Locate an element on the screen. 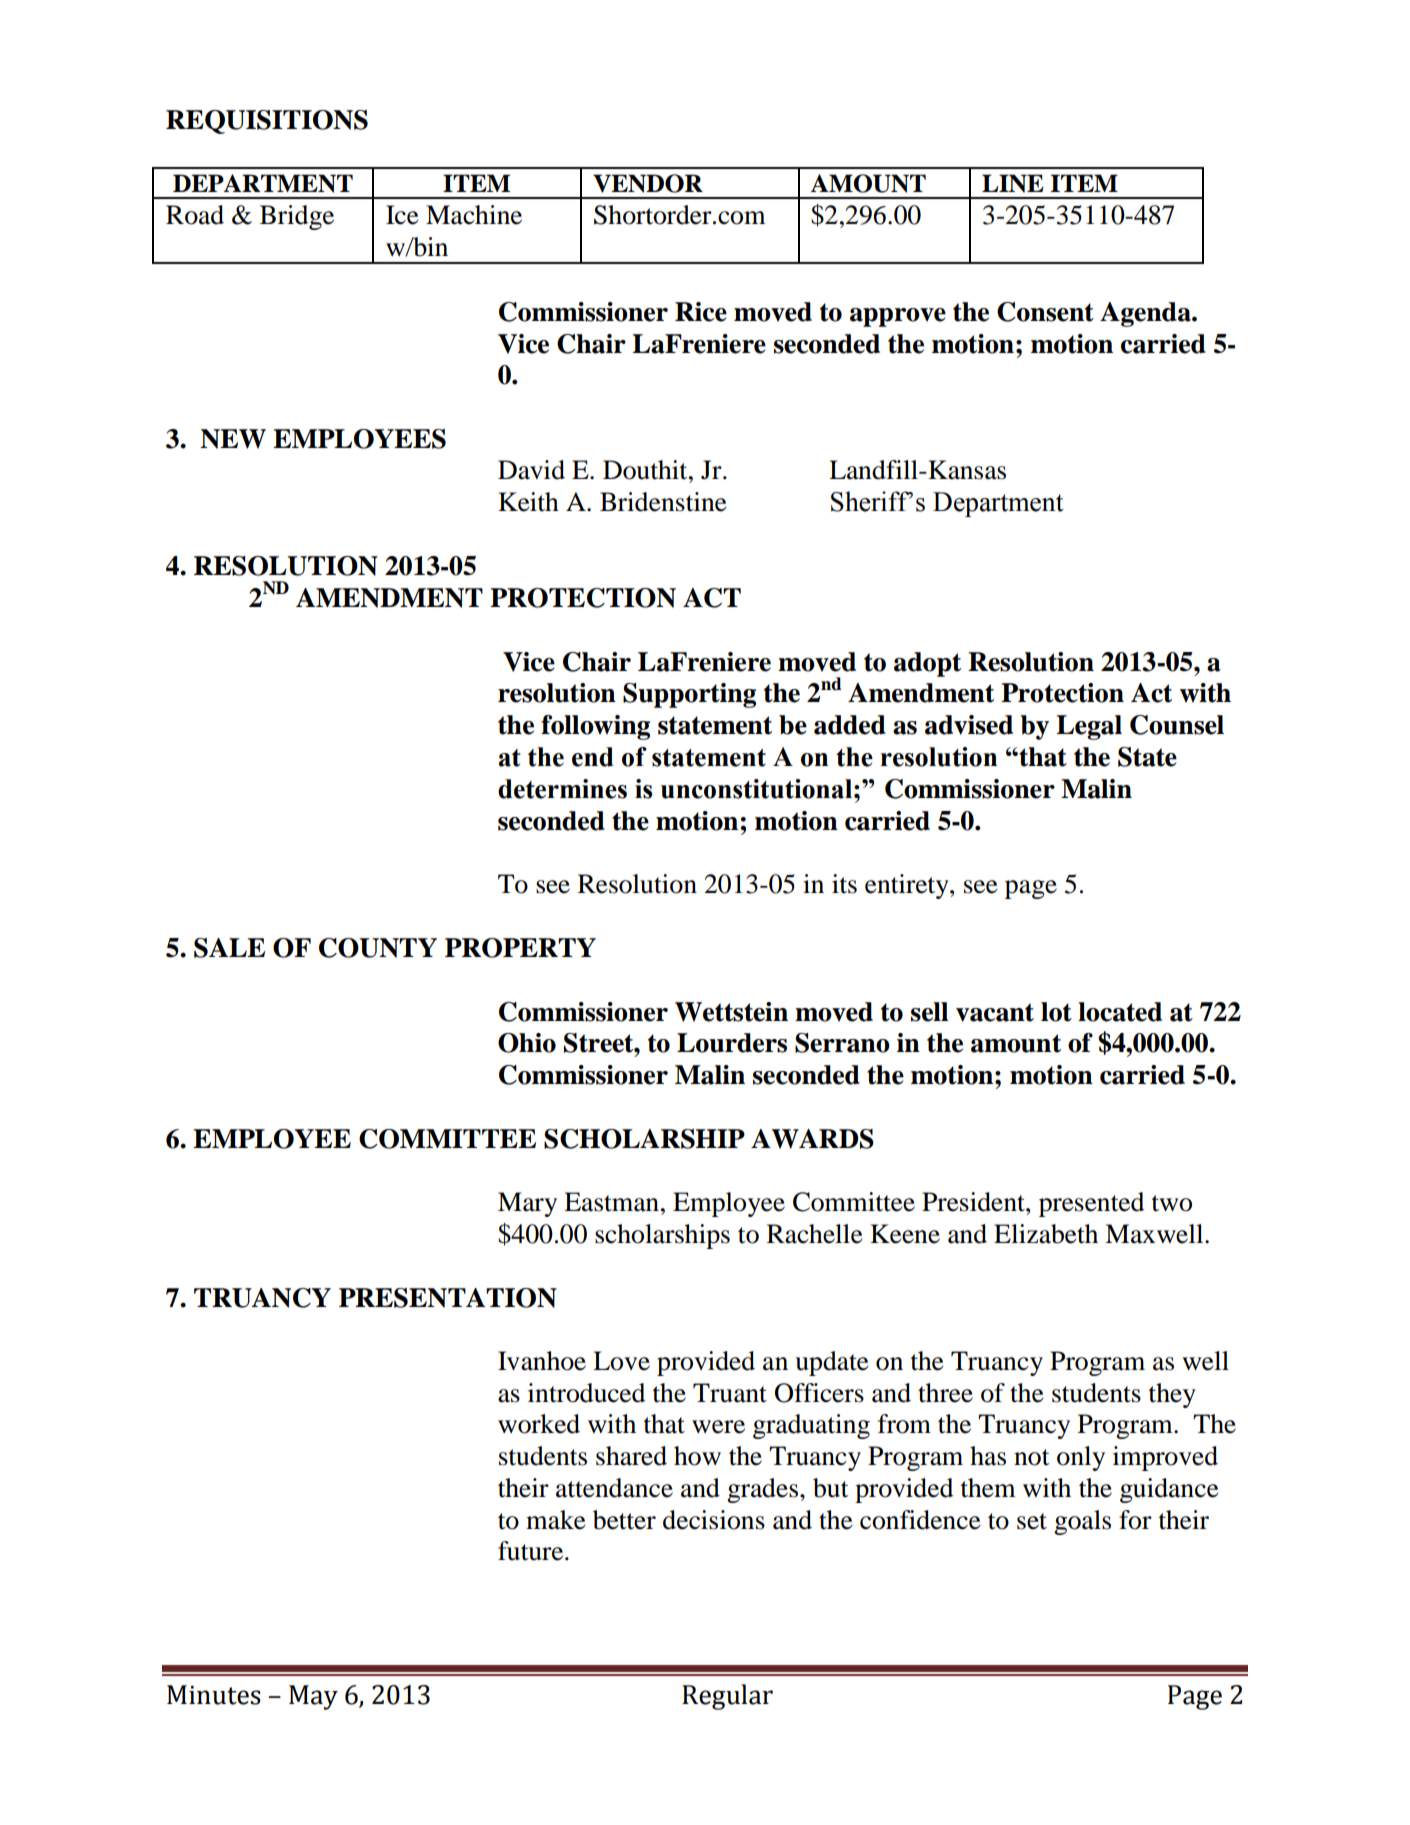 This screenshot has height=1825, width=1410. Bridge is located at coordinates (297, 217).
